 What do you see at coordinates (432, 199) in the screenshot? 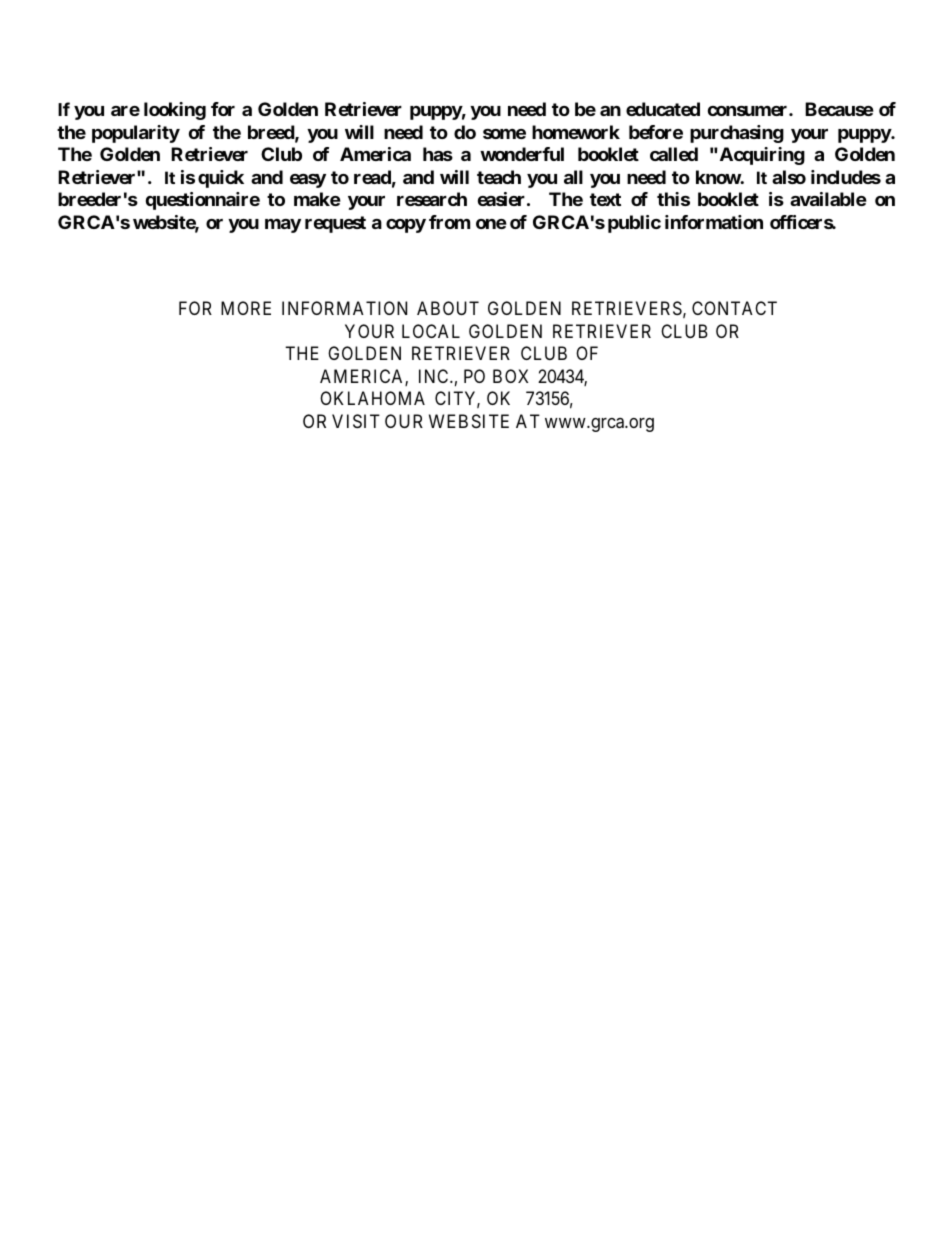
I see `research` at bounding box center [432, 199].
